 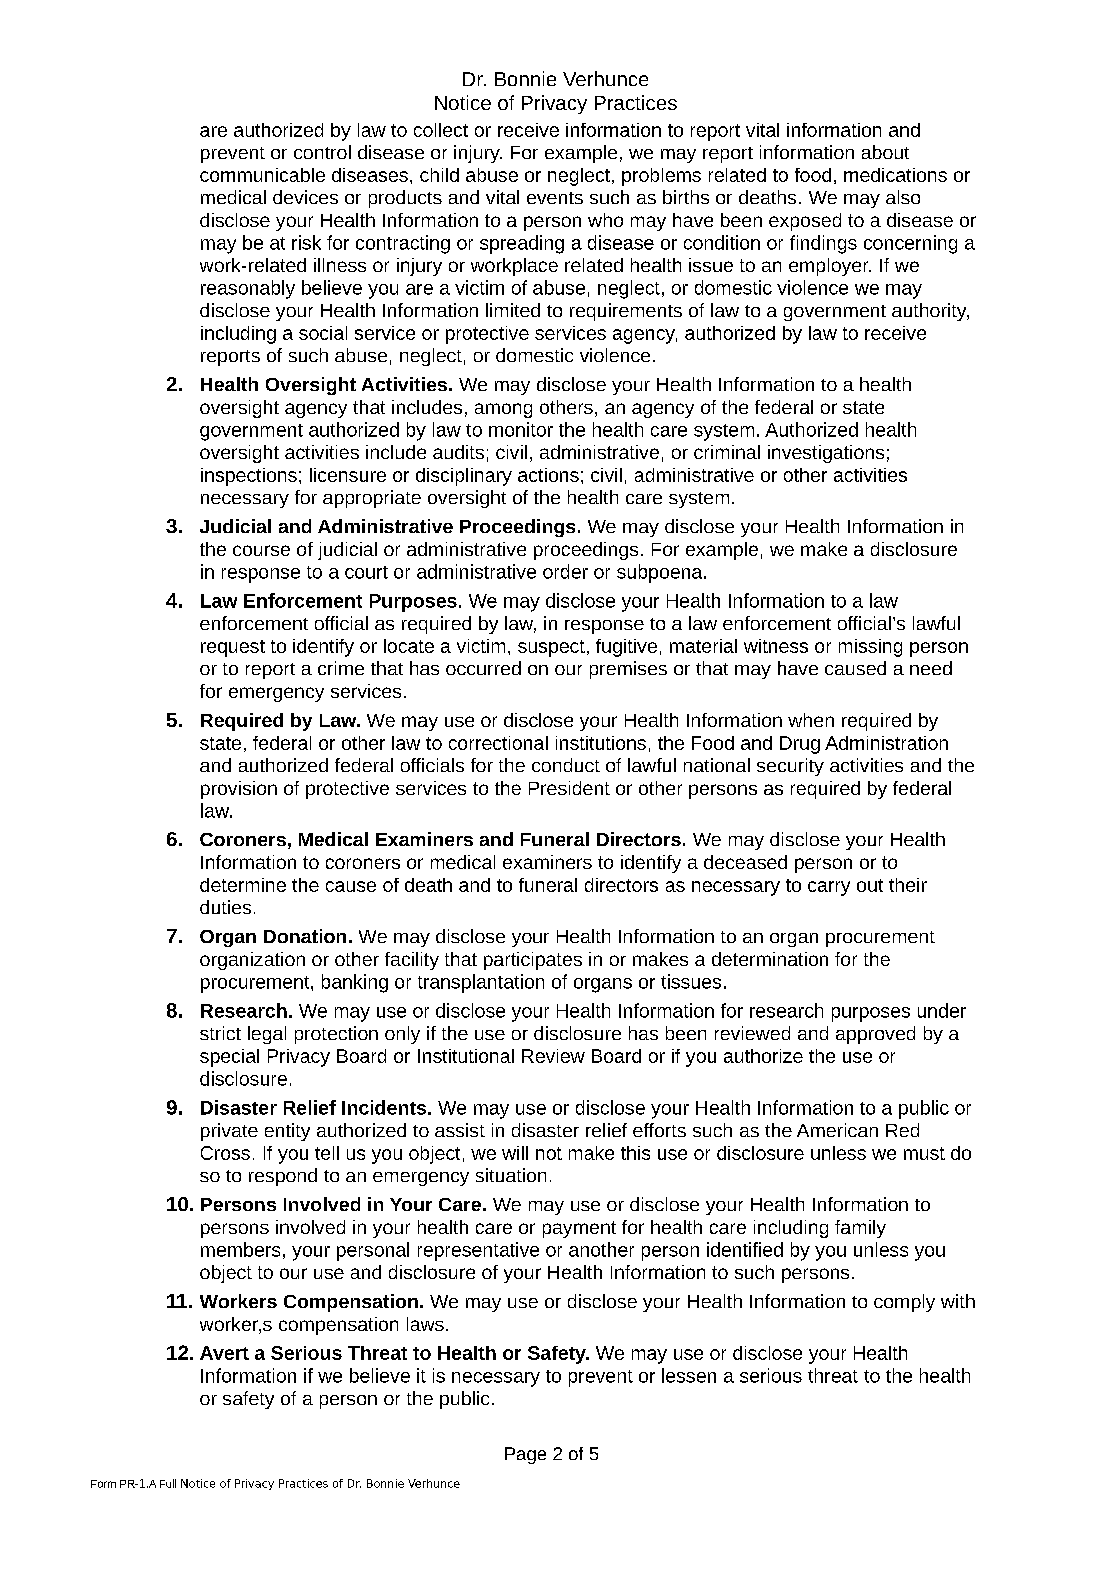 What do you see at coordinates (885, 152) in the page?
I see `about` at bounding box center [885, 152].
